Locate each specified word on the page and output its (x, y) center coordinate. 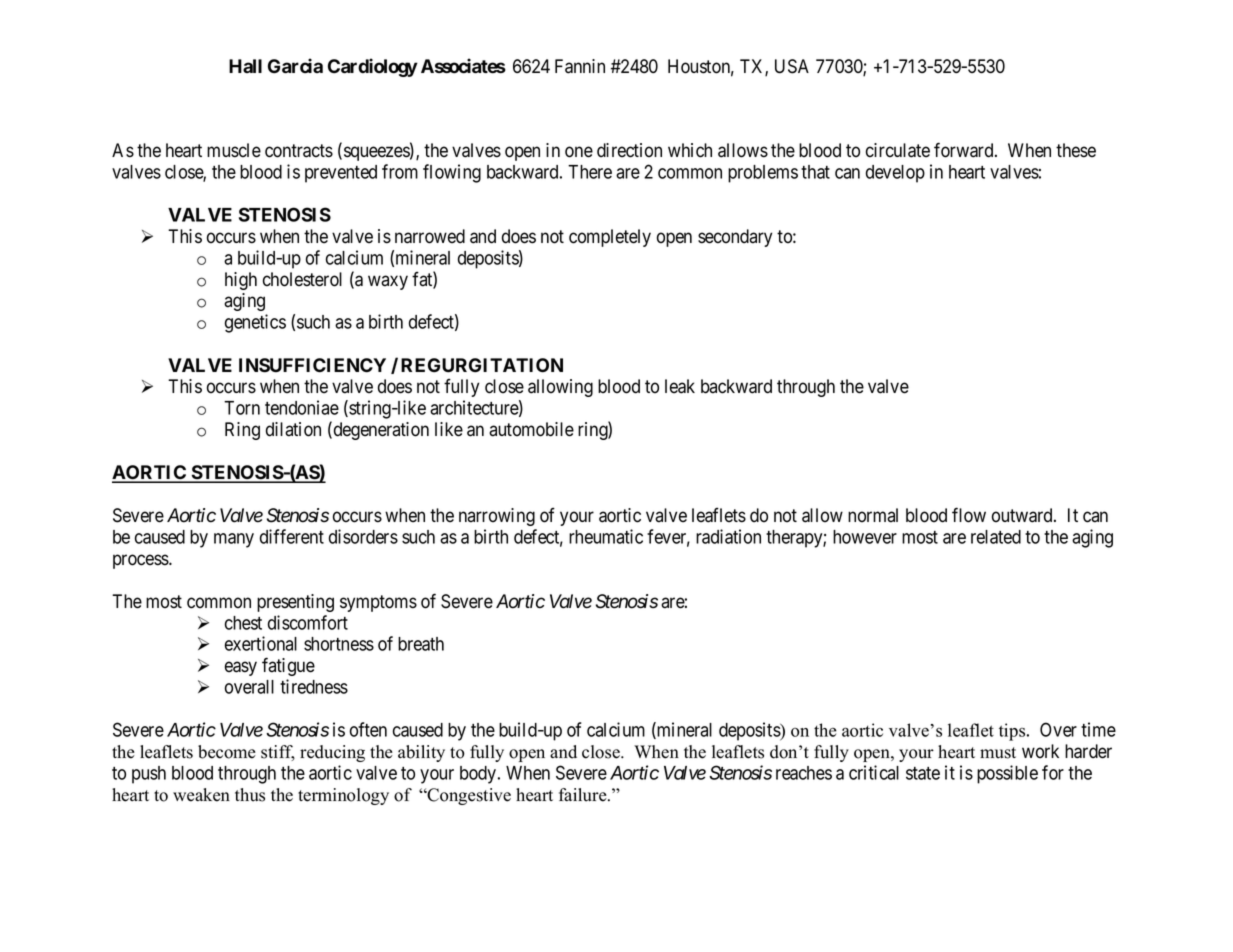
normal (873, 515)
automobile (531, 429)
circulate (898, 150)
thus (250, 795)
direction (629, 150)
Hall (245, 66)
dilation (293, 429)
